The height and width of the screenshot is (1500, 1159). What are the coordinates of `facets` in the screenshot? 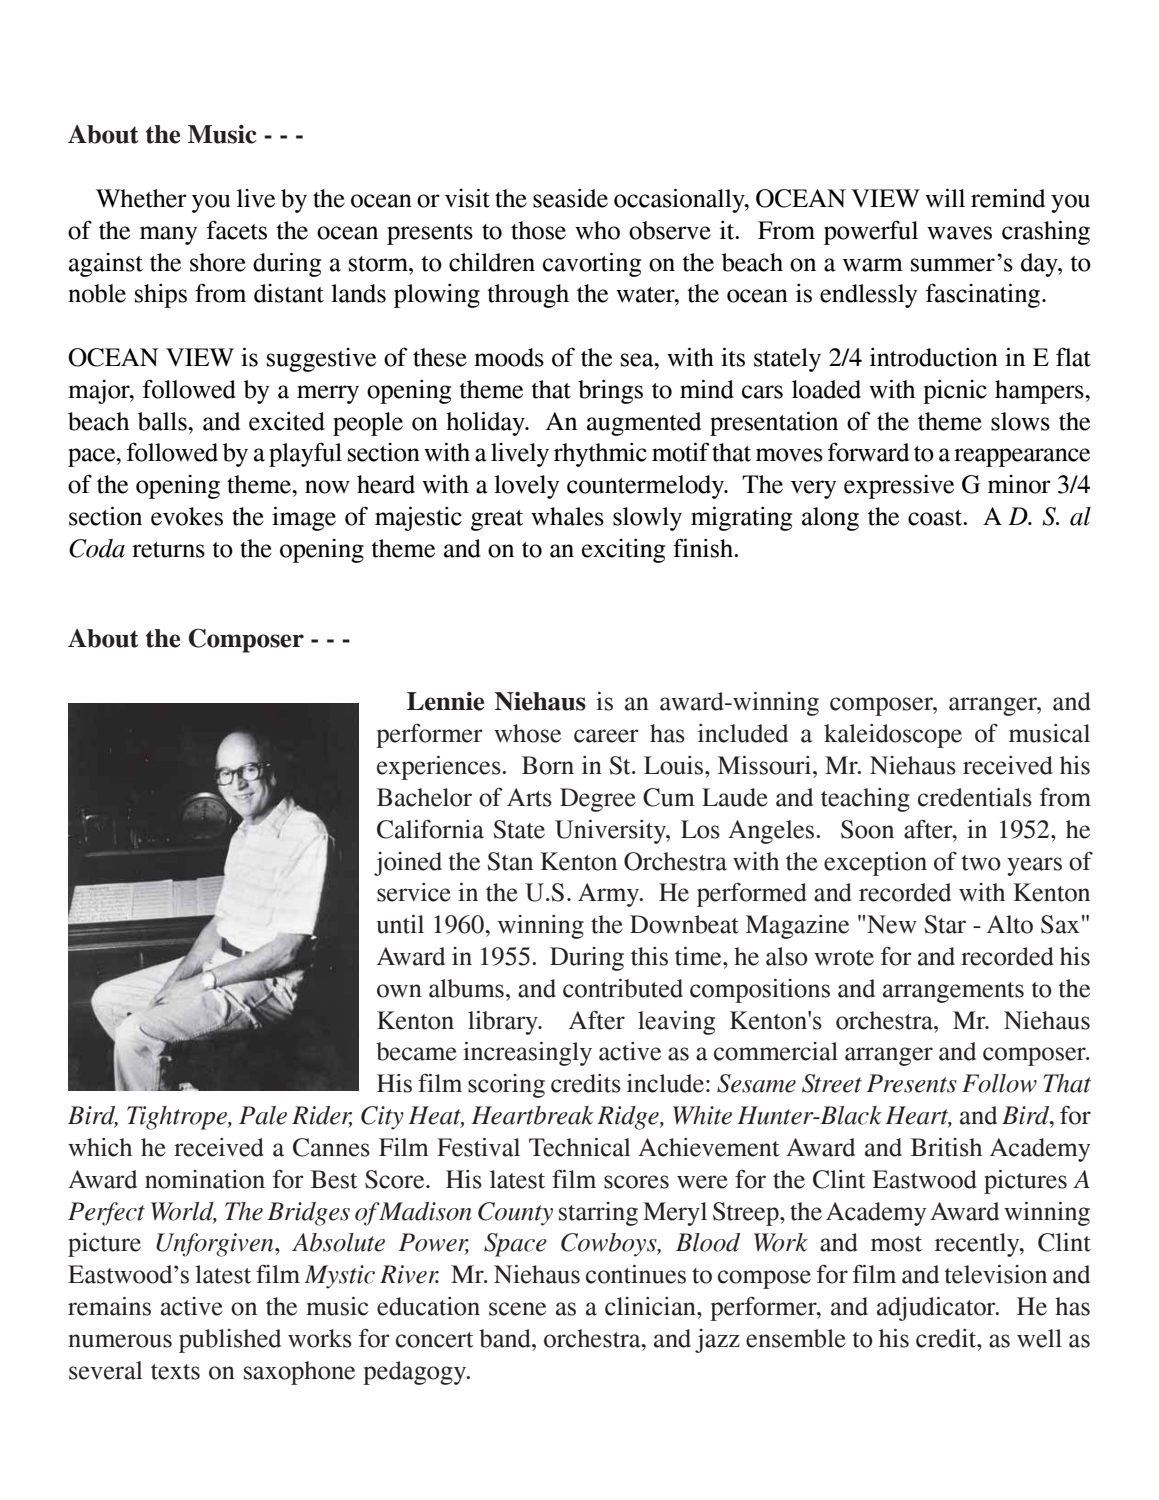 It's located at (237, 230).
